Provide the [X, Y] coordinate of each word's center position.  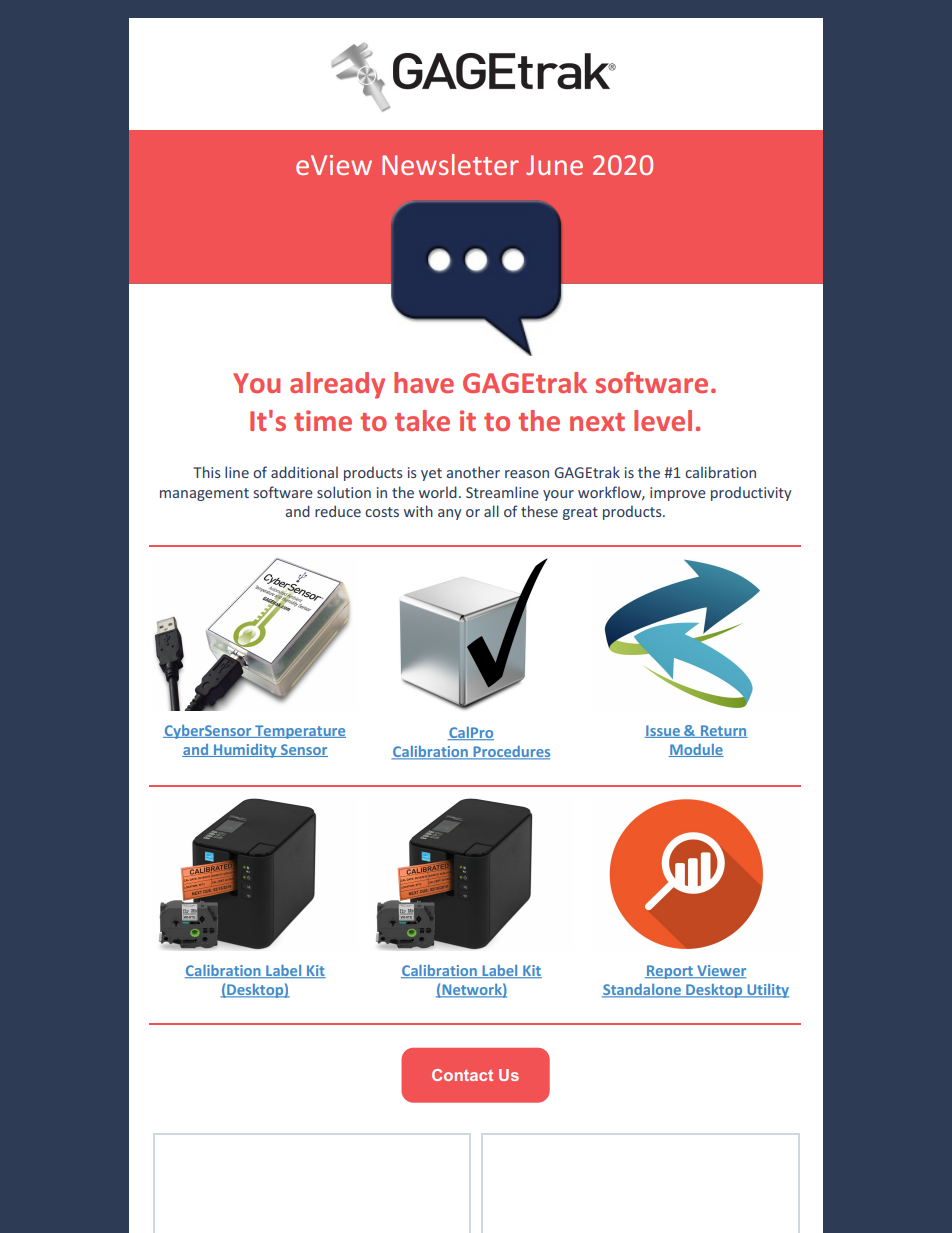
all [491, 511]
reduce [338, 511]
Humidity [245, 751]
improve [678, 494]
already [337, 385]
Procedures [510, 753]
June [554, 165]
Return [723, 731]
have [424, 382]
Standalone [642, 991]
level [663, 420]
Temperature [299, 732]
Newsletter [450, 164]
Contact [462, 1075]
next [597, 422]
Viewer [720, 971]
